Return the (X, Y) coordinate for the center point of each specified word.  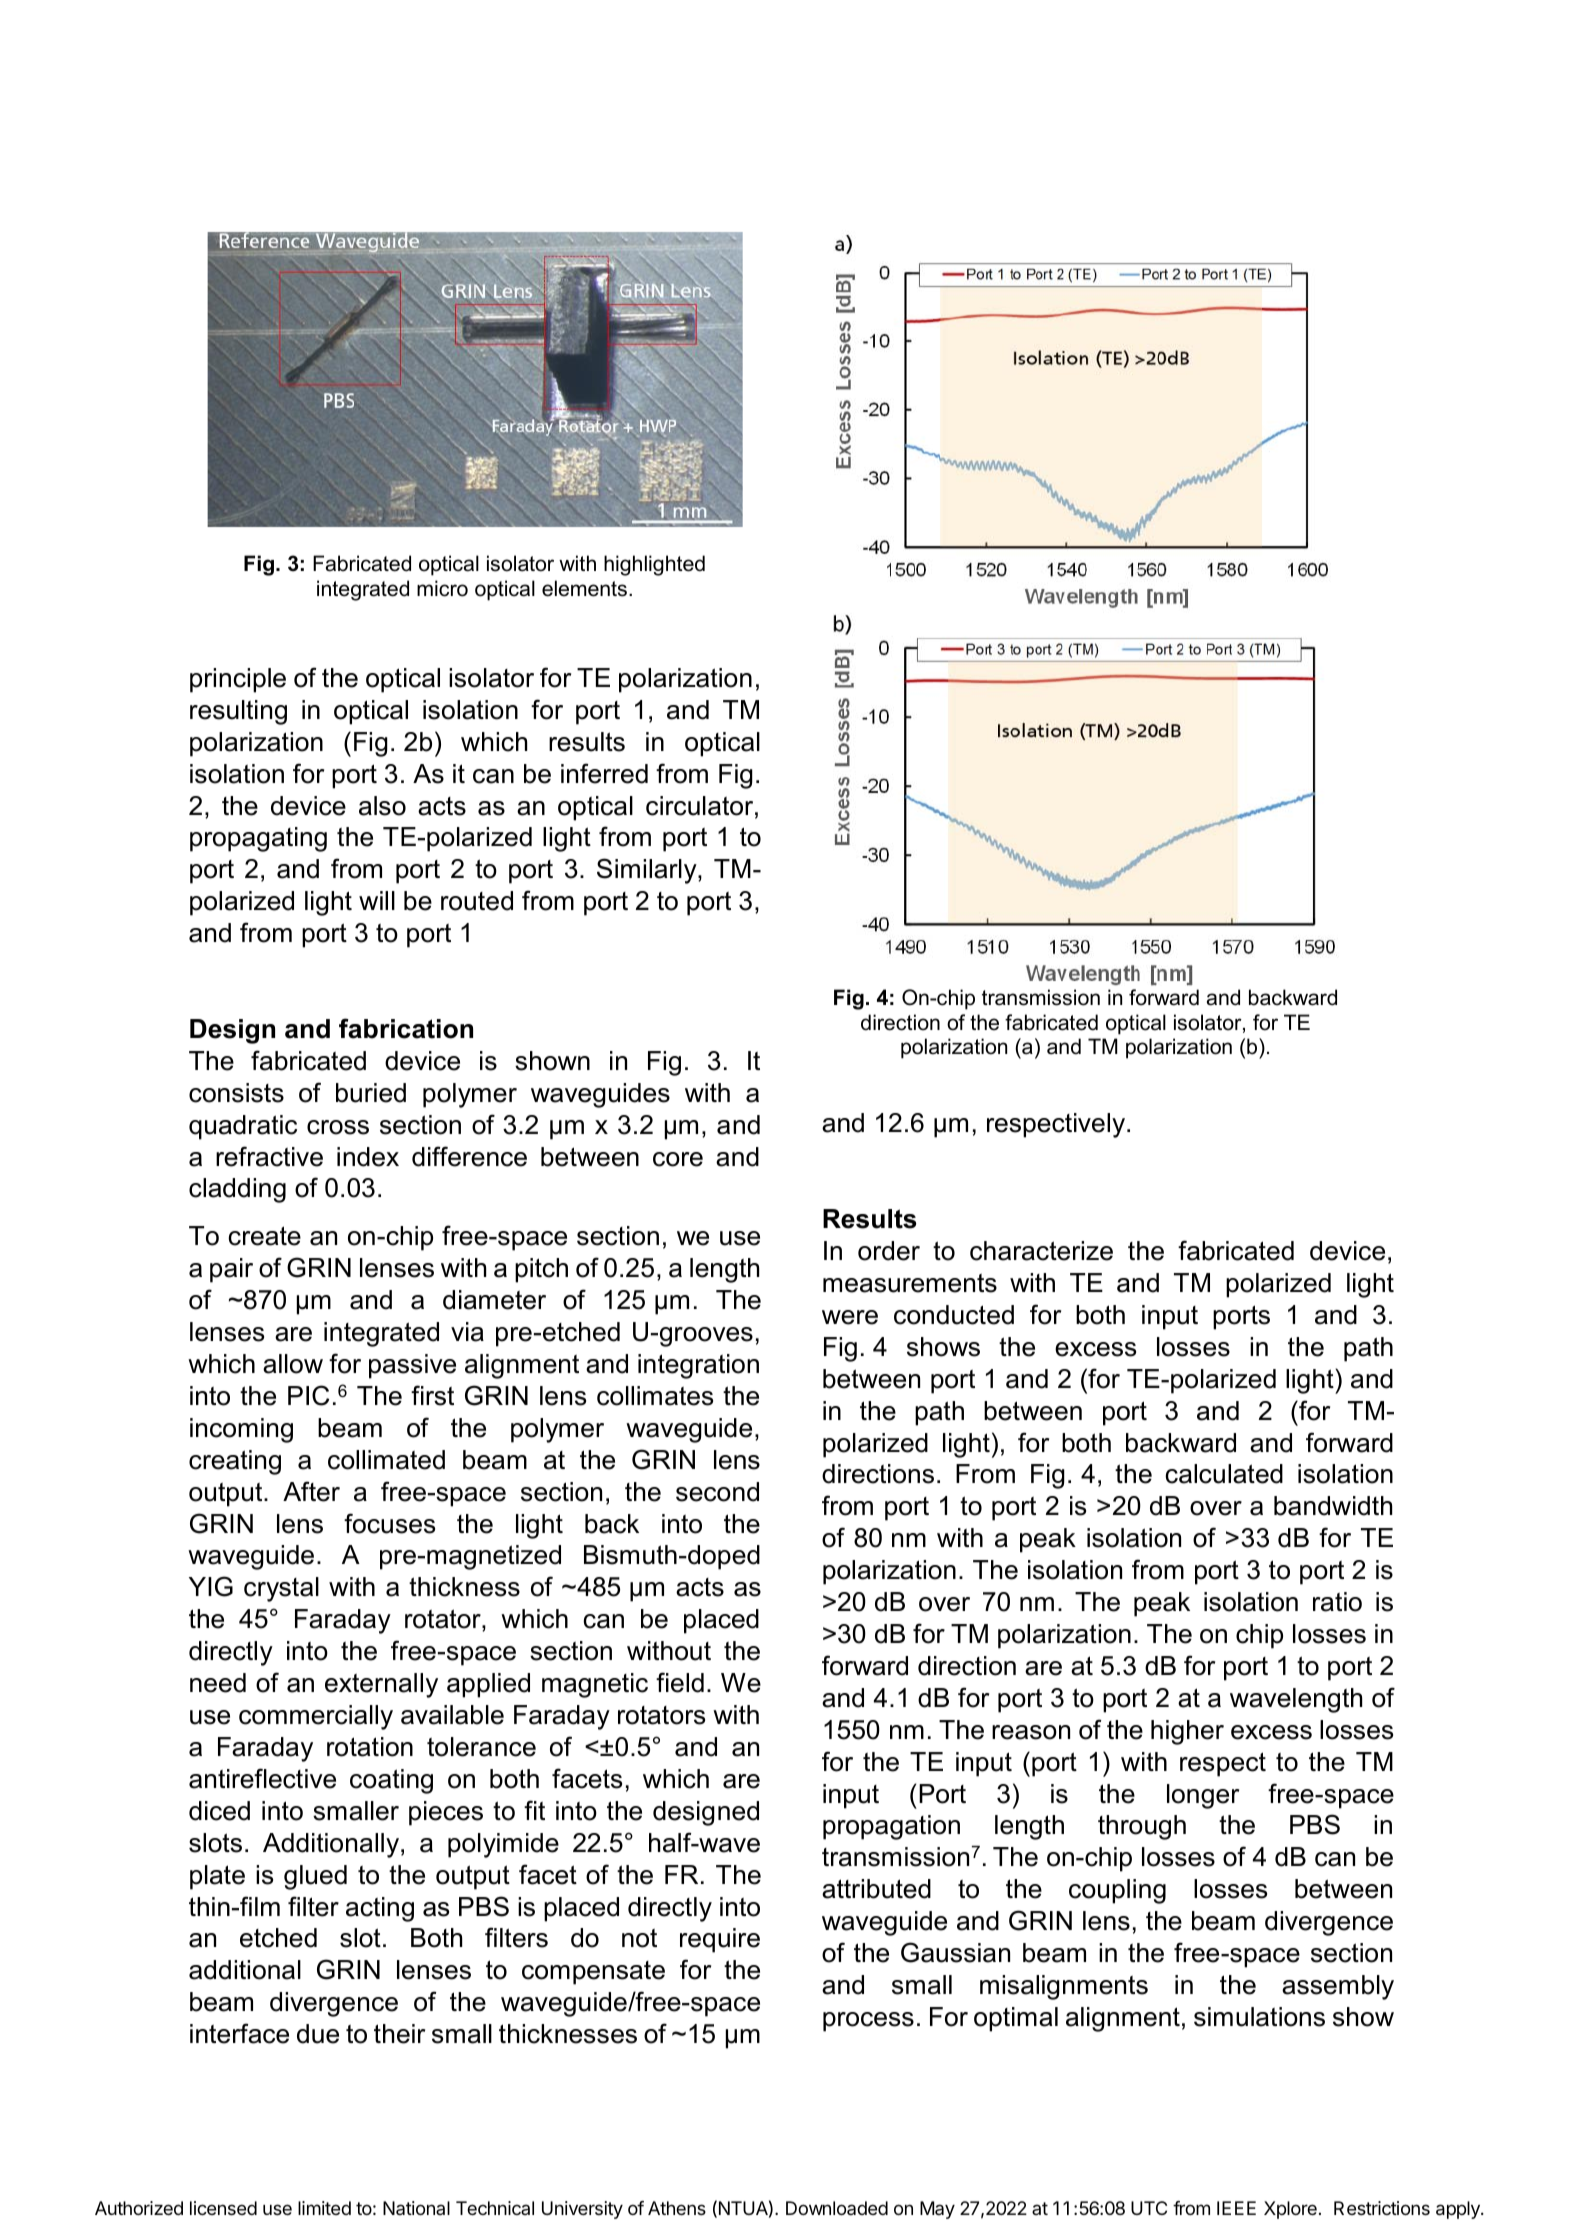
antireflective (262, 1778)
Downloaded (837, 2208)
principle (238, 680)
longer (1203, 1796)
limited (324, 2208)
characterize (1041, 1251)
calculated (1224, 1474)
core (678, 1159)
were (850, 1317)
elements (584, 588)
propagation (891, 1827)
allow (293, 1364)
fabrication (406, 1028)
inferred (604, 773)
